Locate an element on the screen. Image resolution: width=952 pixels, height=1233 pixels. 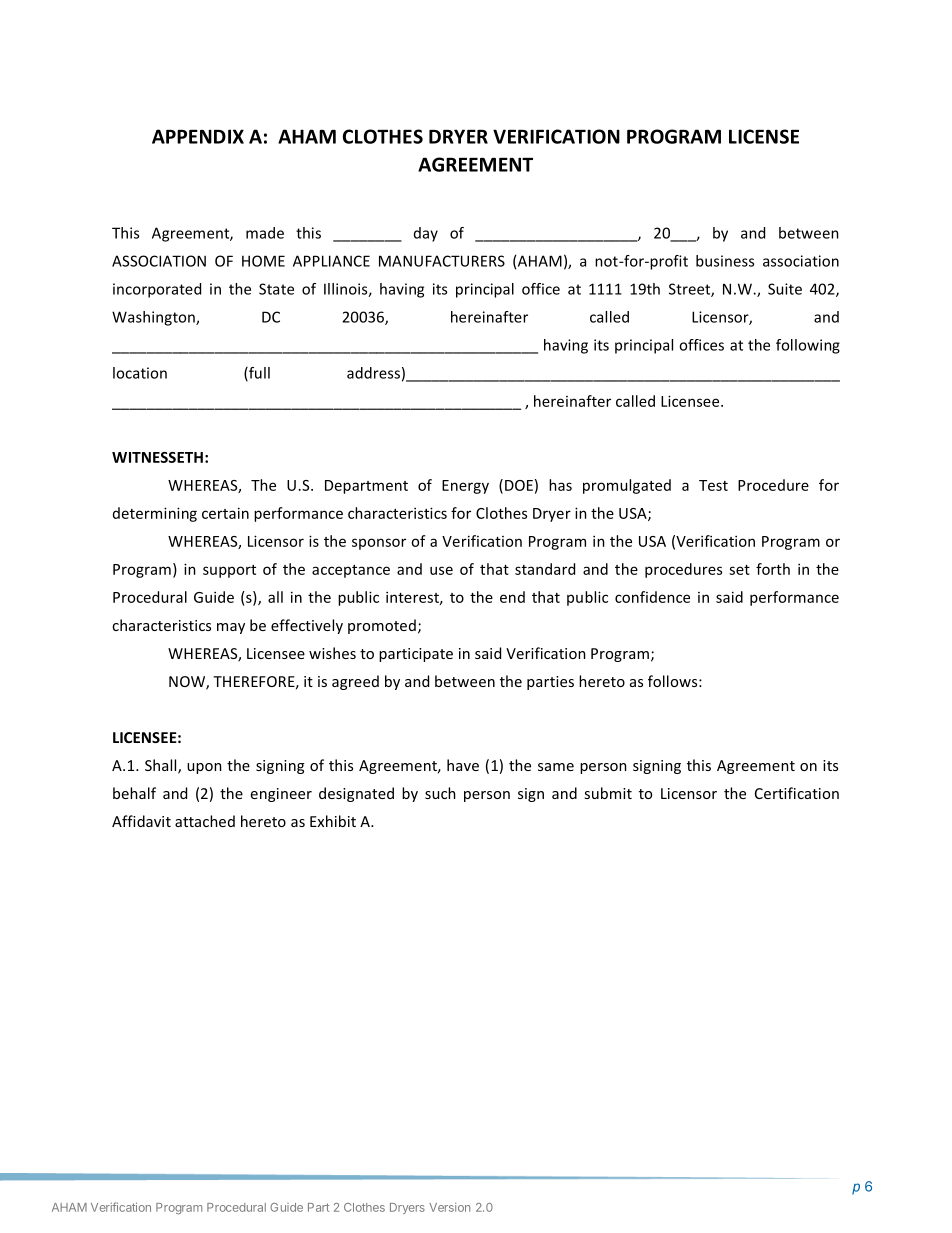
have is located at coordinates (463, 765).
